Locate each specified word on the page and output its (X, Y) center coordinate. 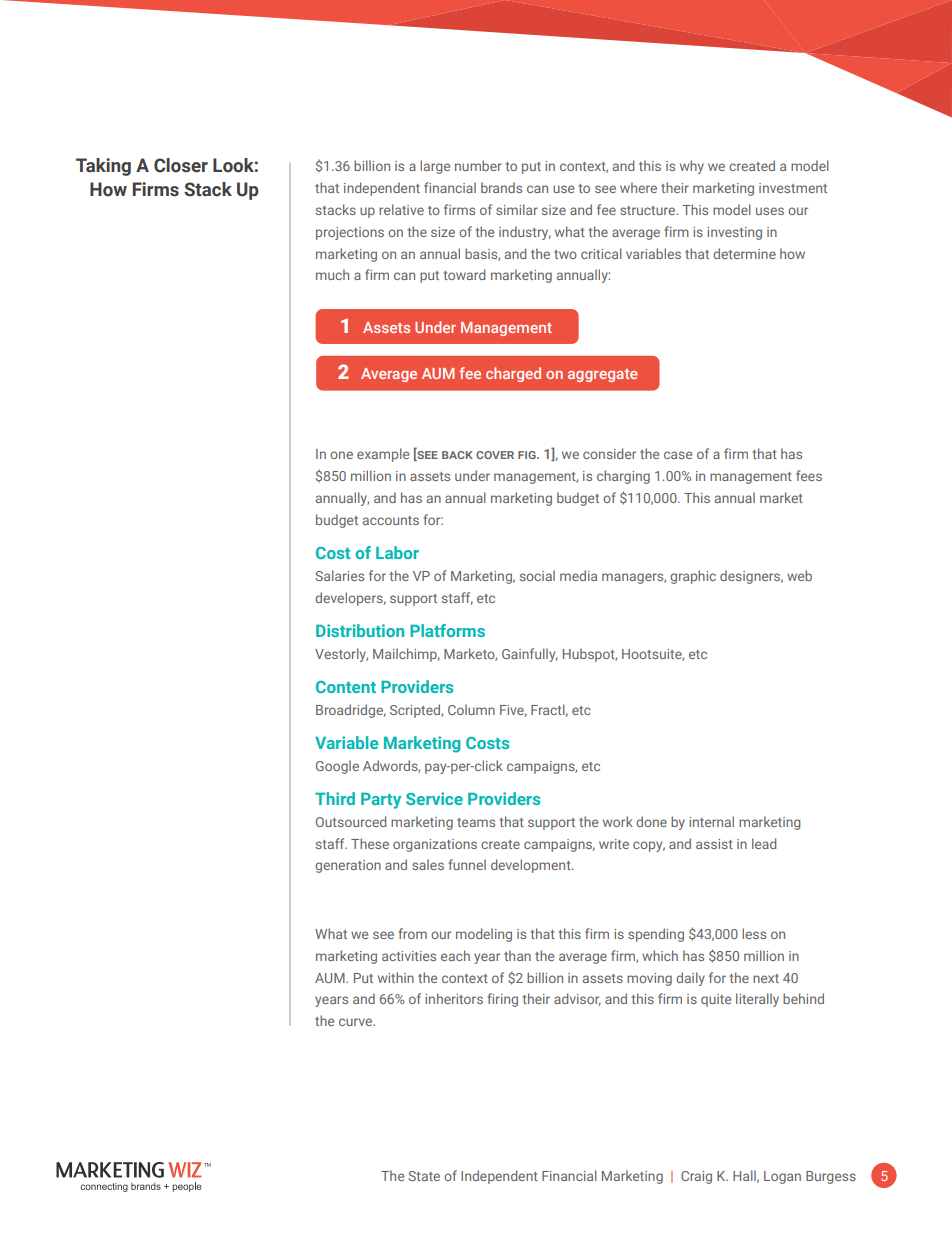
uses (770, 211)
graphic (693, 577)
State (424, 1176)
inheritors (454, 998)
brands (501, 187)
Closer (181, 165)
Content (346, 687)
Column (471, 709)
